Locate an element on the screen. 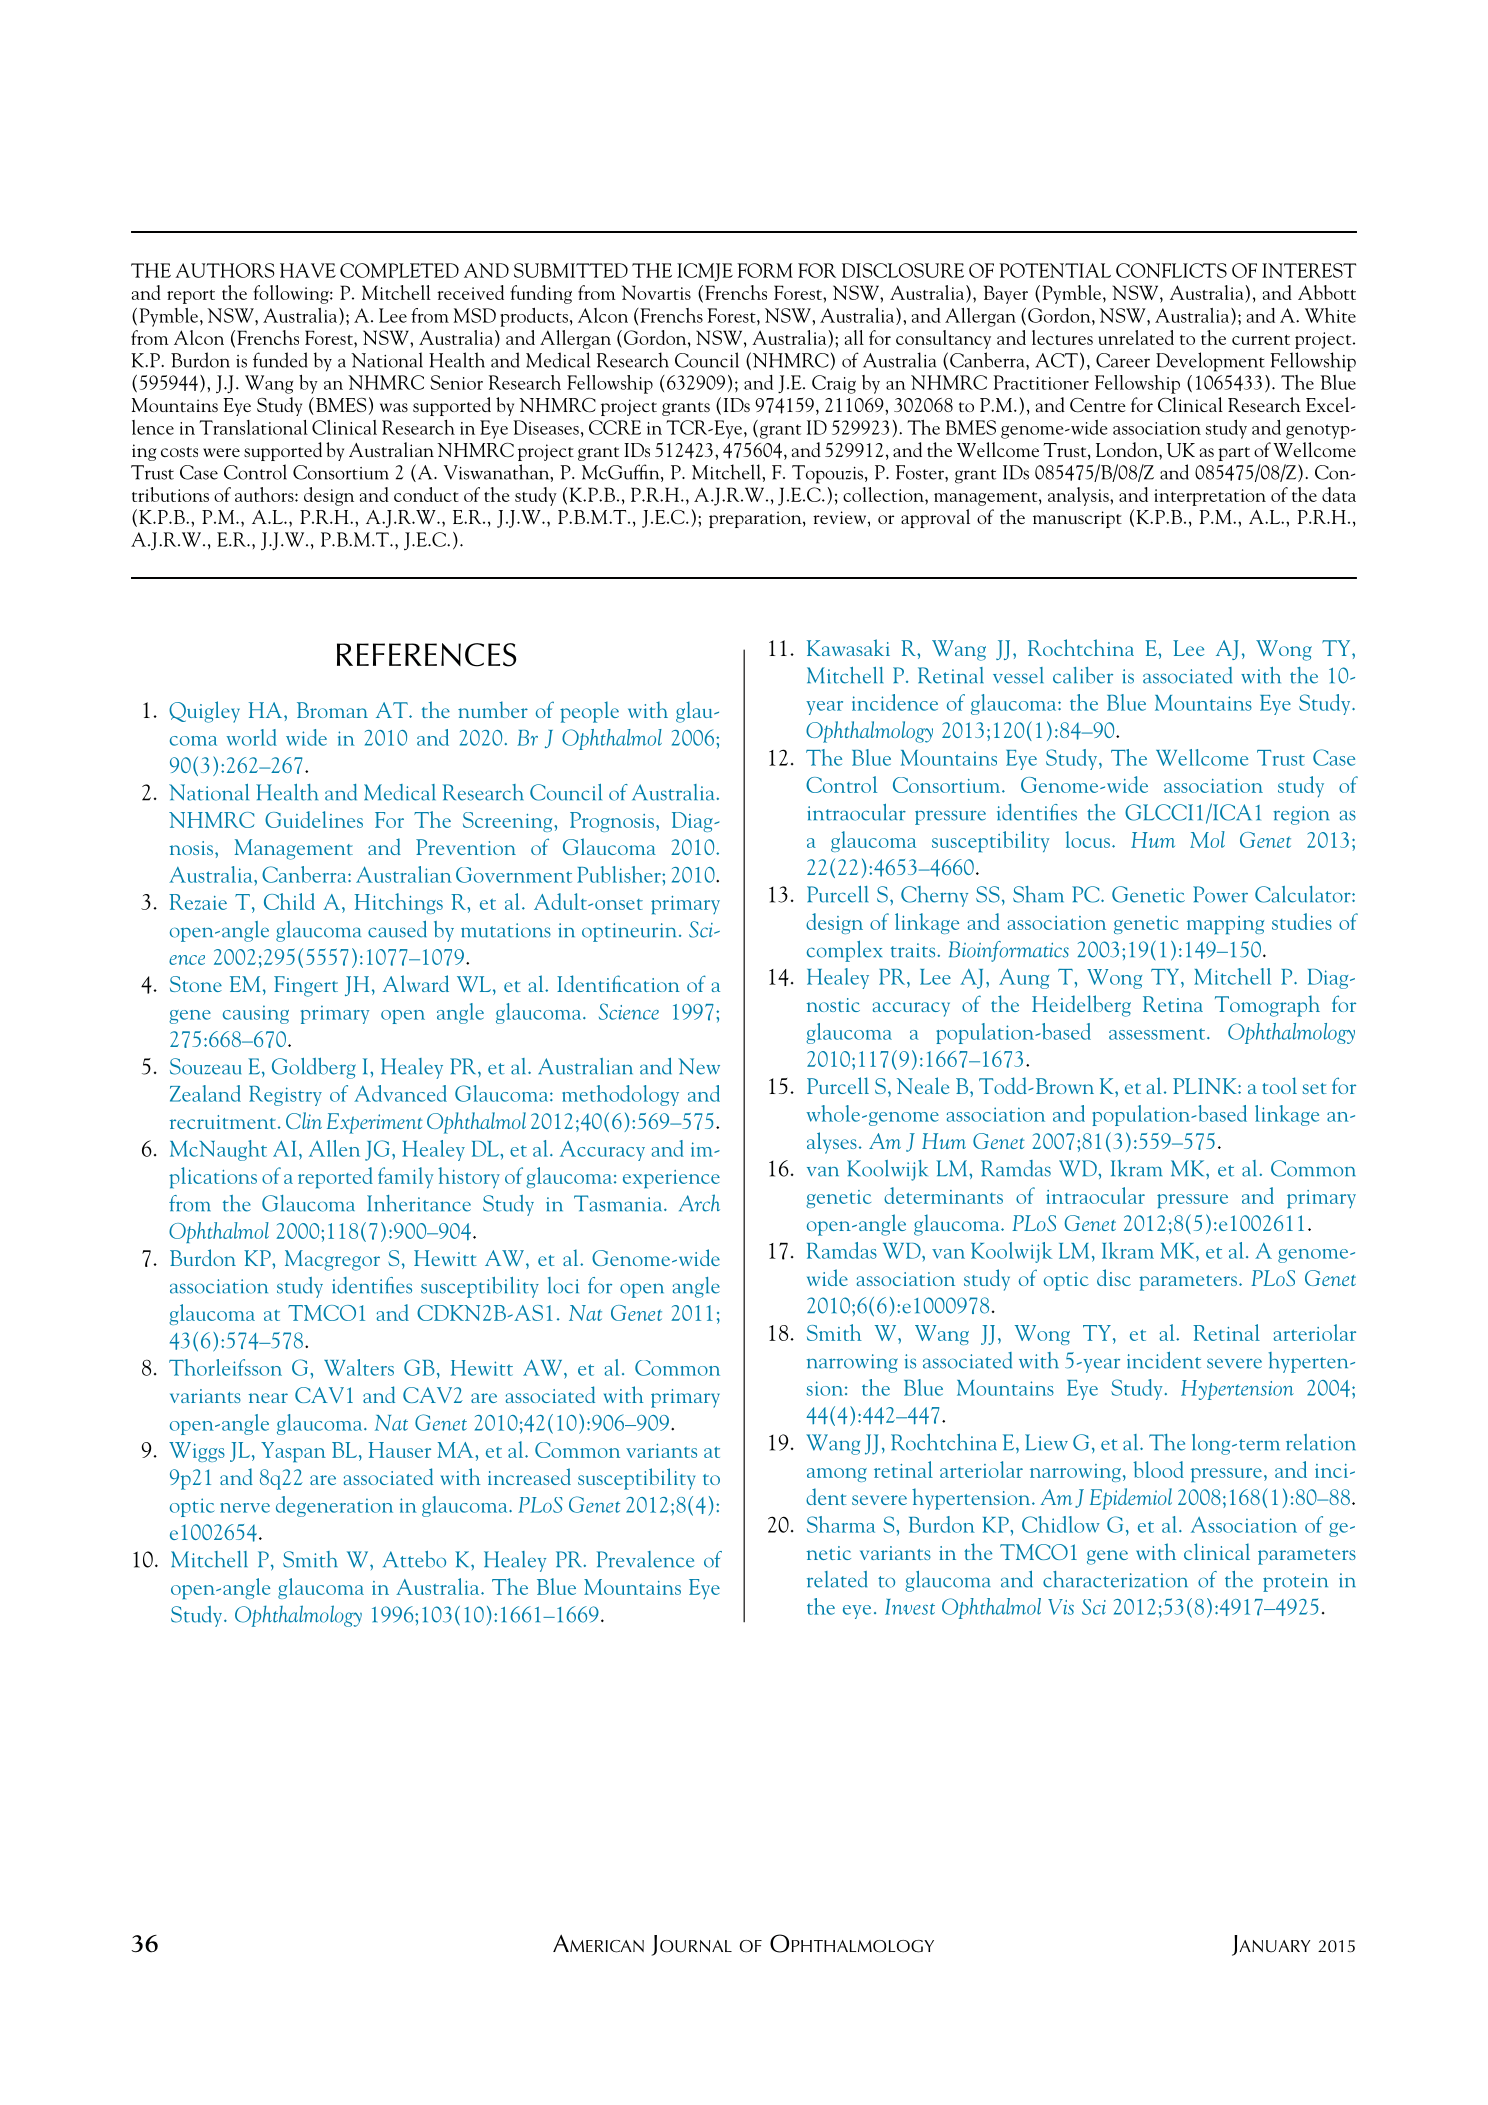  PLINK is located at coordinates (1206, 1086).
